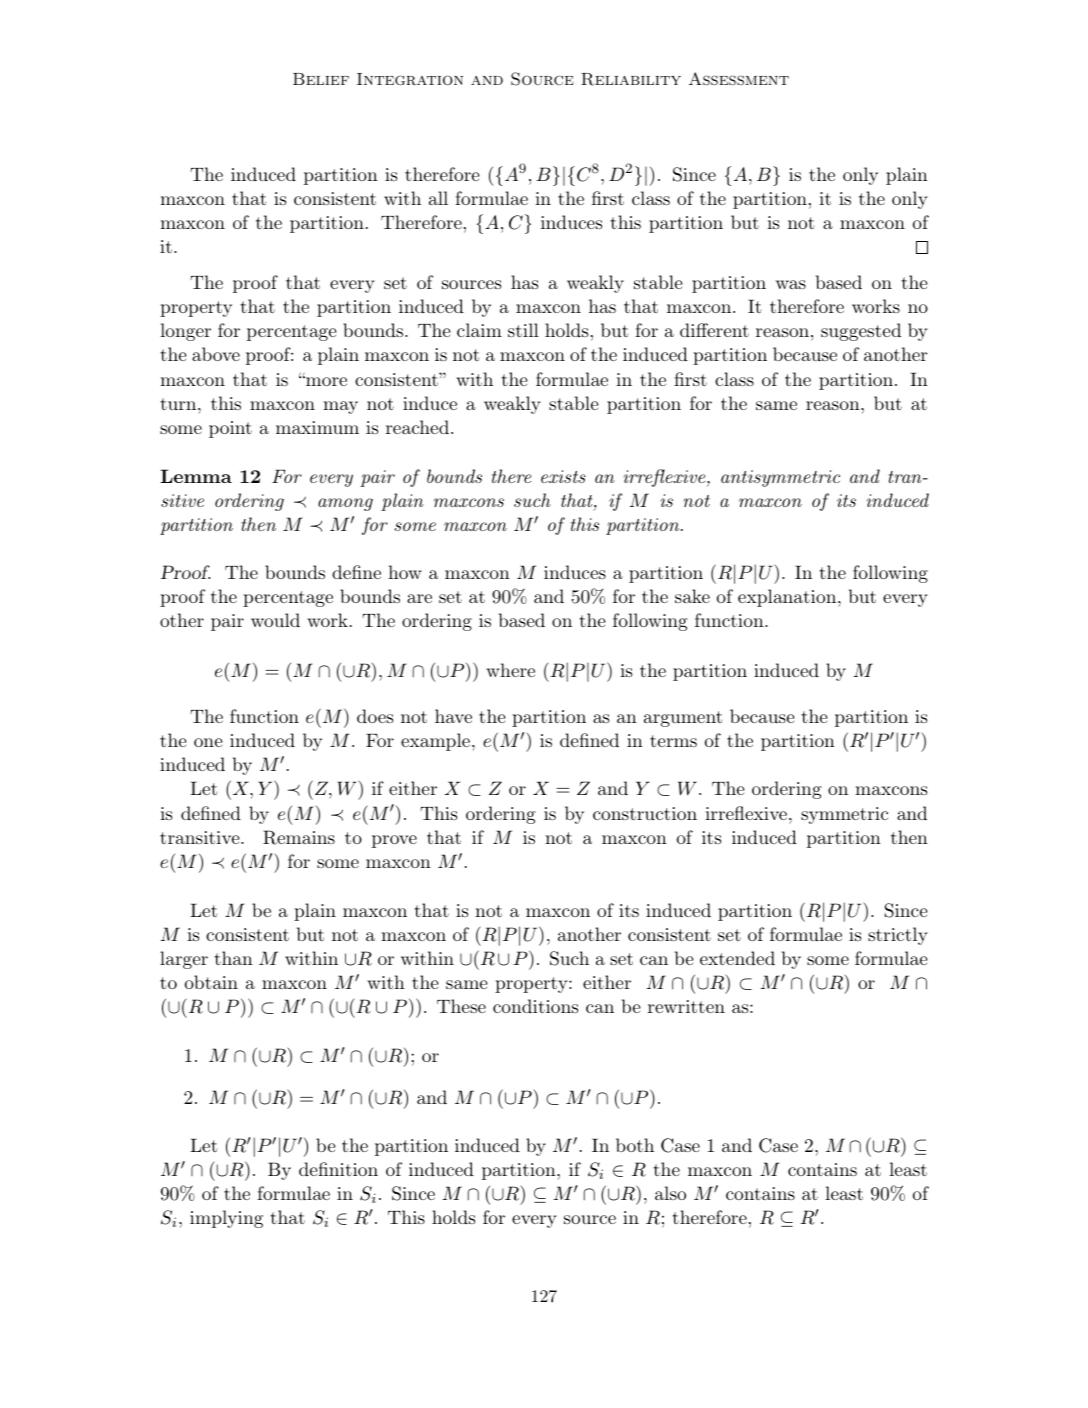 The height and width of the screenshot is (1408, 1088). I want to click on was, so click(791, 284).
